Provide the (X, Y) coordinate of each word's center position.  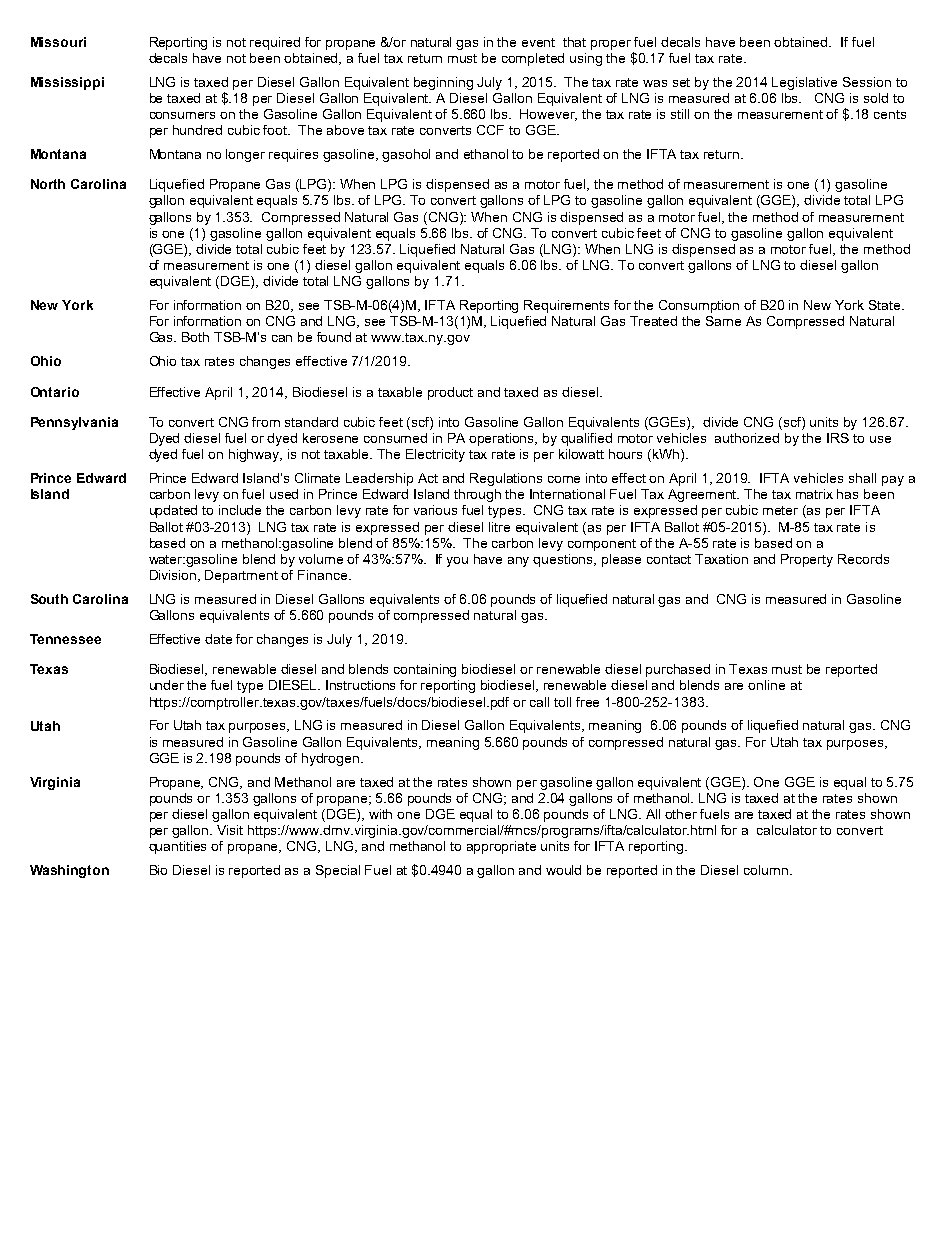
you (457, 562)
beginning (443, 83)
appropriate (501, 847)
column (766, 870)
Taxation (721, 559)
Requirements (566, 306)
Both (195, 337)
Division (174, 576)
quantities (177, 847)
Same (723, 321)
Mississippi (67, 83)
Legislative (804, 83)
